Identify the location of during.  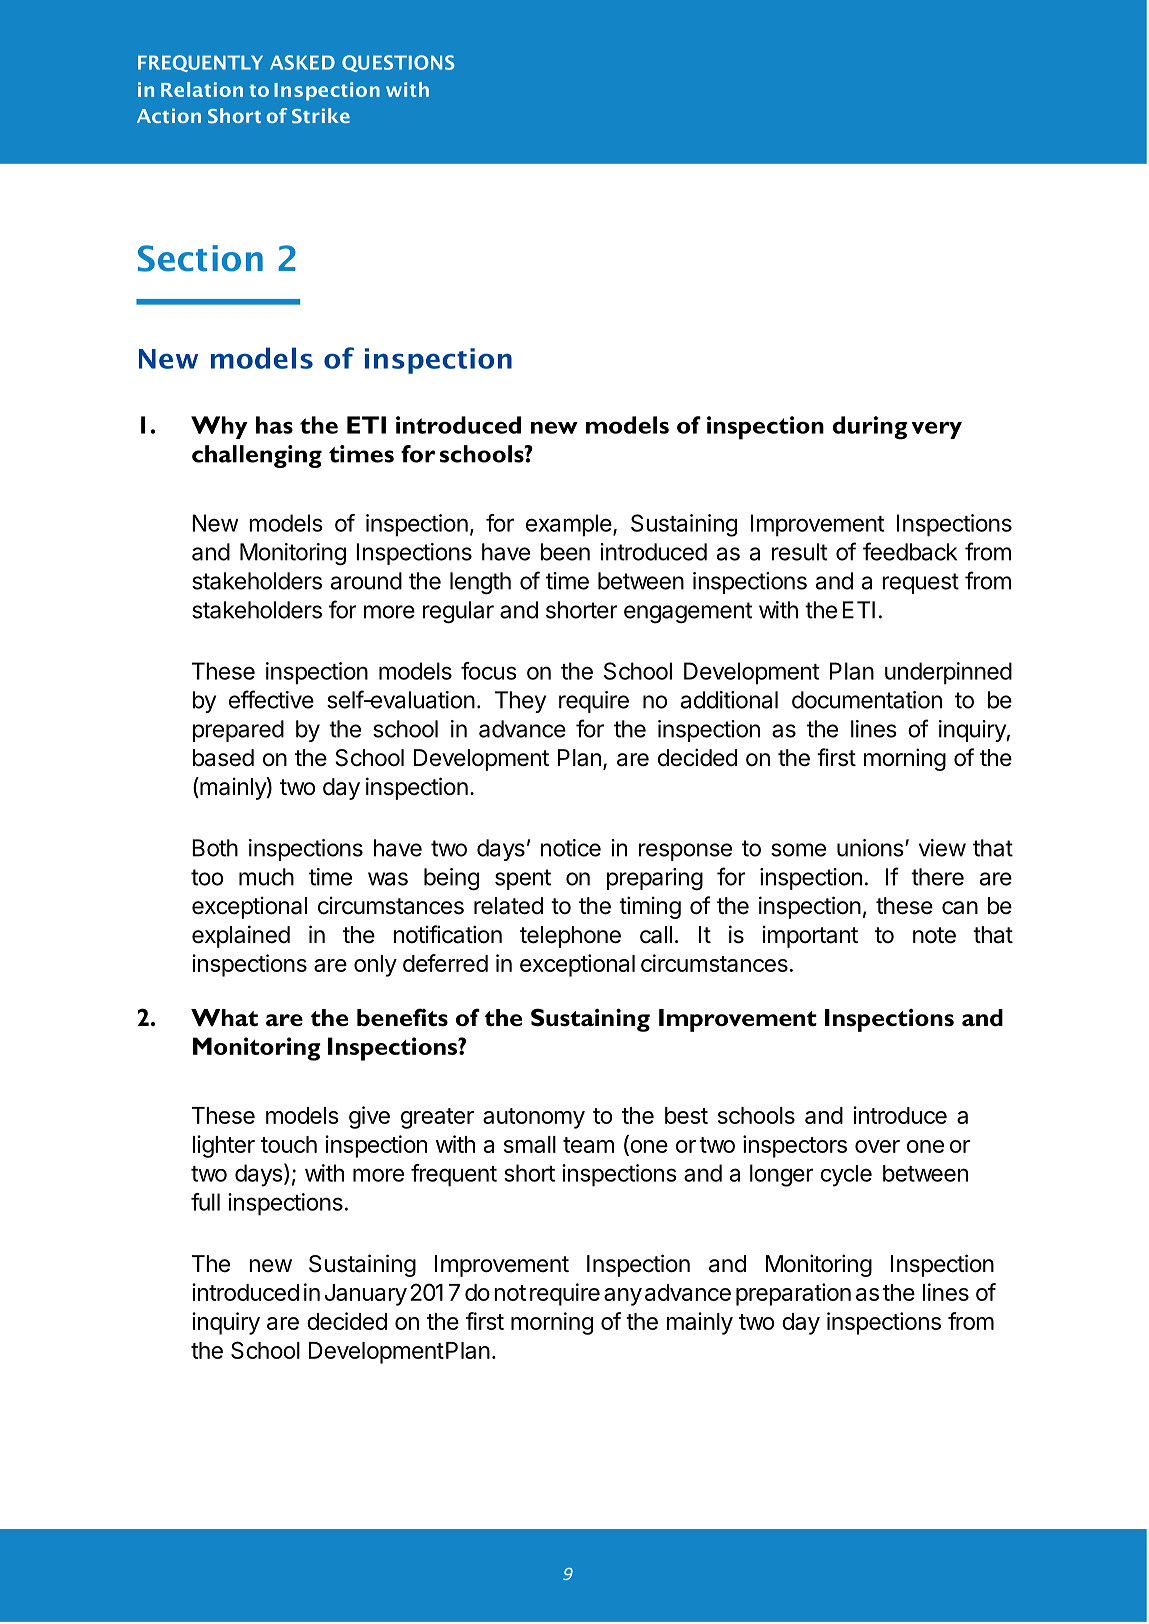
(870, 428).
